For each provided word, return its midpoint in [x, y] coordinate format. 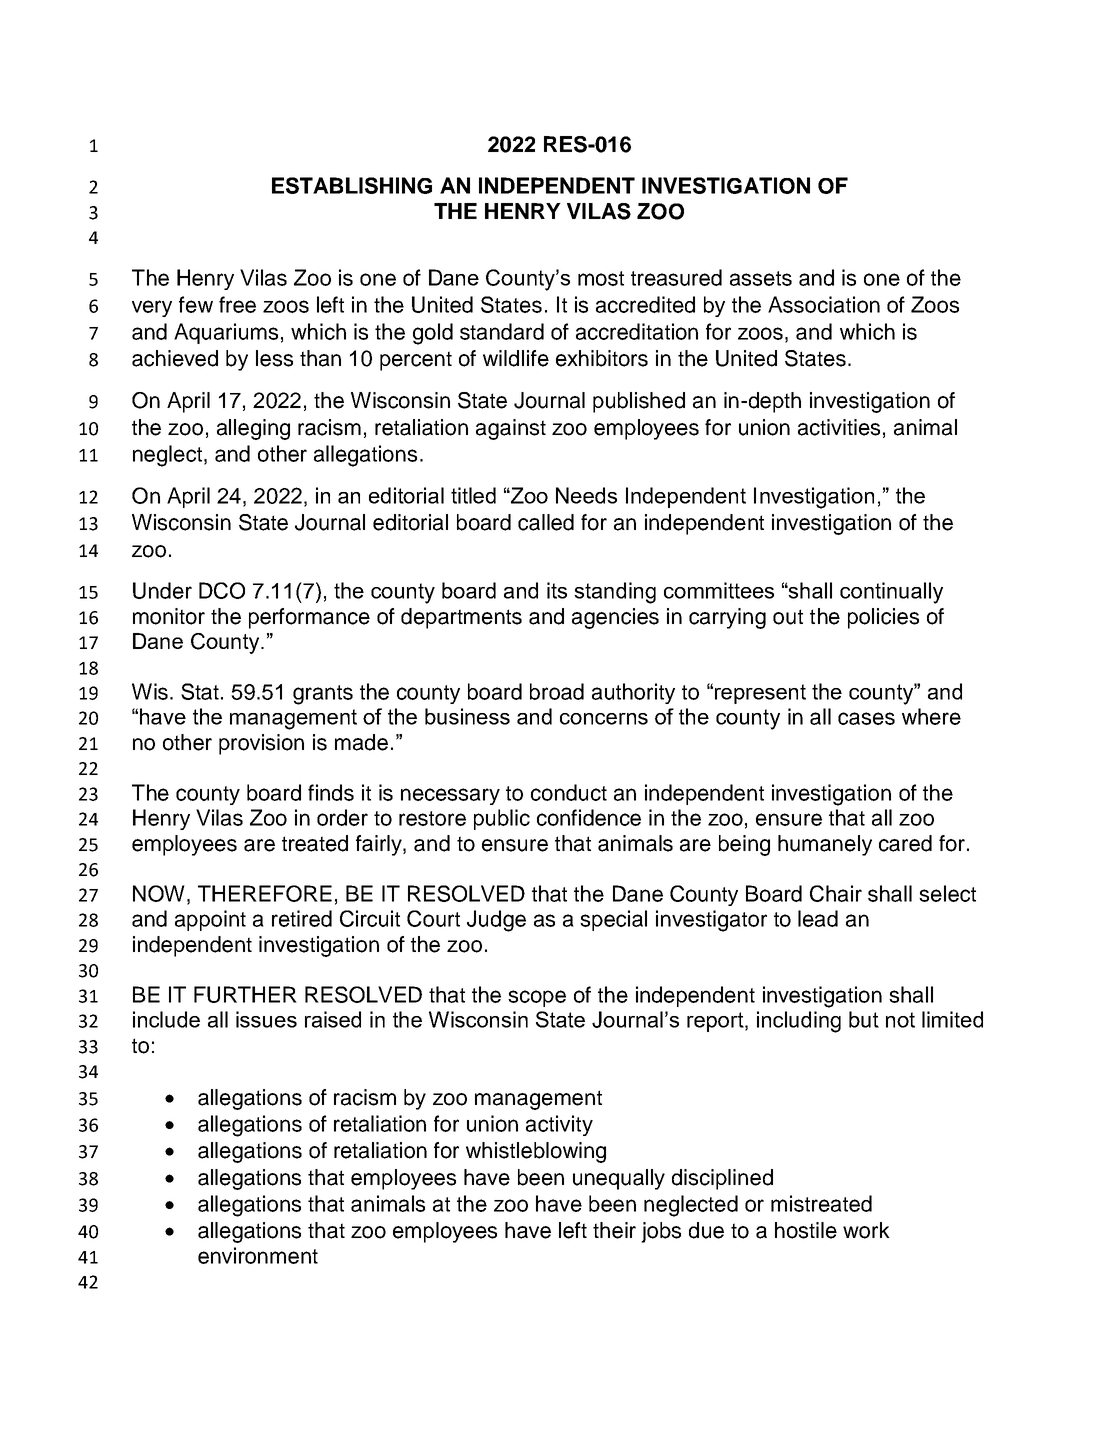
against [511, 429]
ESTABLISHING [352, 185]
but [864, 1019]
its [557, 590]
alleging [253, 429]
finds [331, 792]
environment [258, 1255]
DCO [222, 590]
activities [839, 427]
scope [537, 998]
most [601, 278]
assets [761, 278]
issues [266, 1019]
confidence [589, 817]
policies [883, 618]
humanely [825, 845]
